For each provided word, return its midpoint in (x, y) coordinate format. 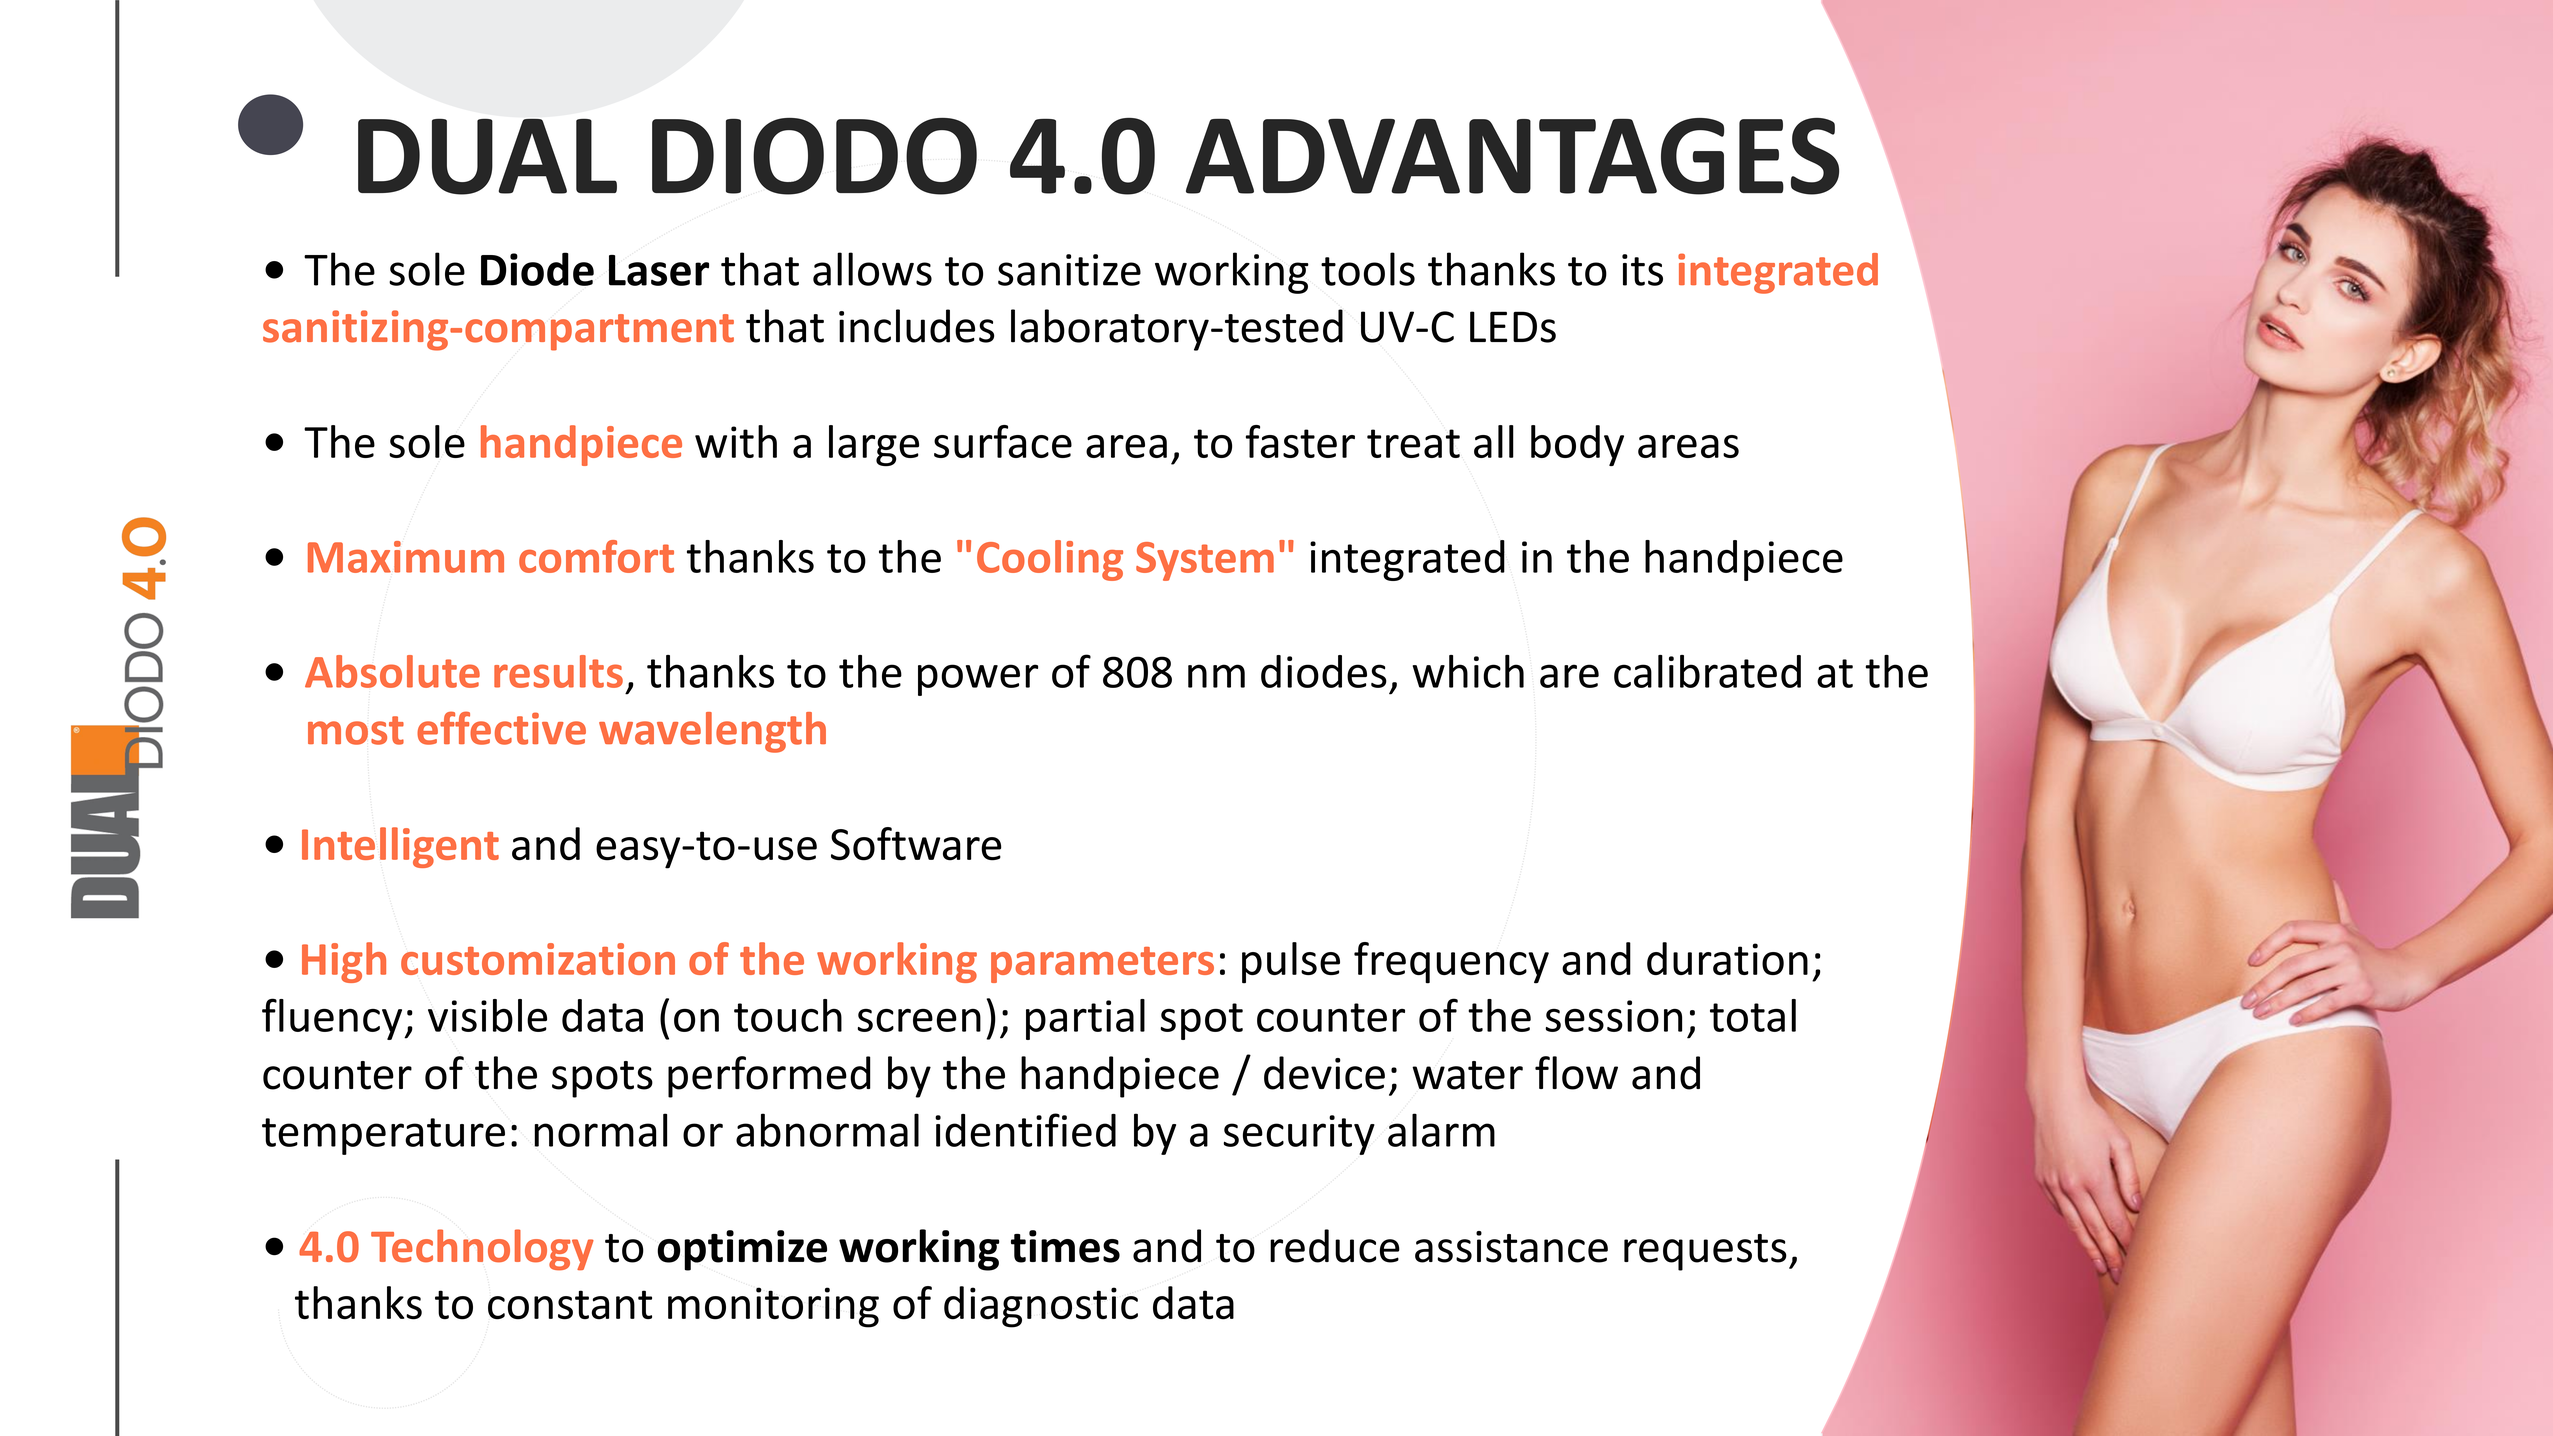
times (1065, 1246)
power (978, 680)
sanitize (1069, 270)
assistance (1511, 1247)
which (1468, 671)
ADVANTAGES (1512, 156)
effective (501, 728)
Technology (482, 1250)
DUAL (487, 156)
